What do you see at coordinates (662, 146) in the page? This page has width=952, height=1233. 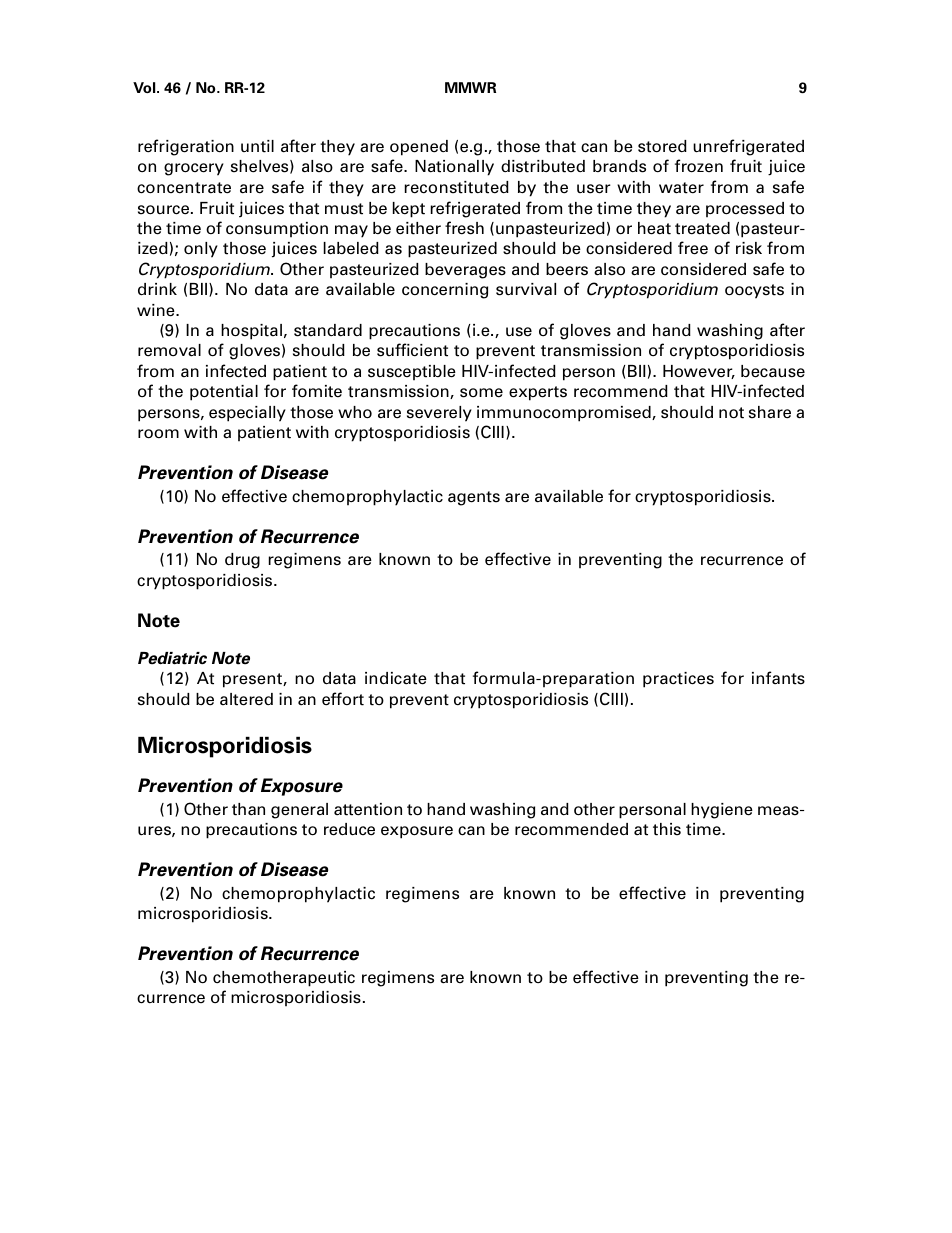 I see `stored` at bounding box center [662, 146].
